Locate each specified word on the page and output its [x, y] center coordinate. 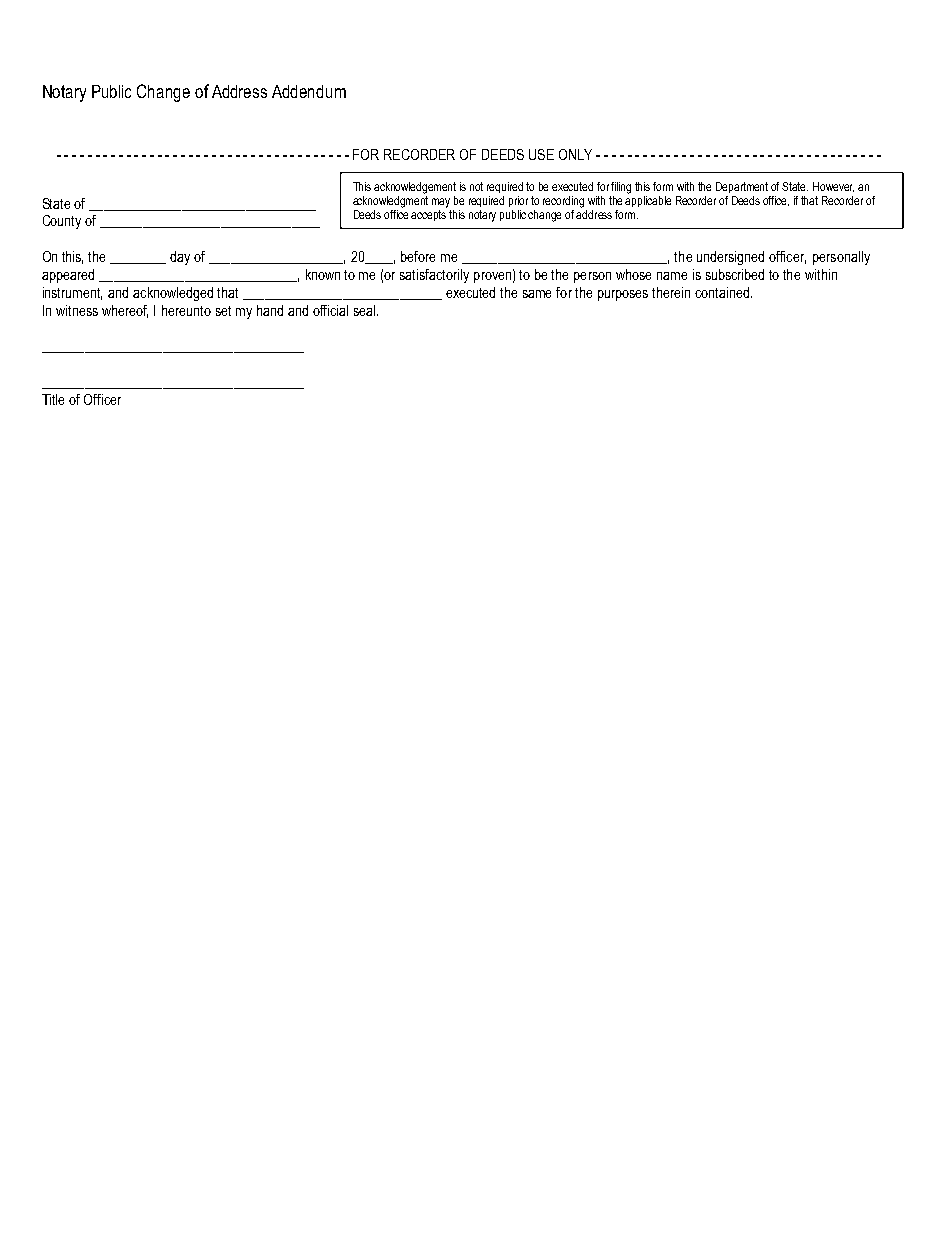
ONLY [575, 154]
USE [541, 154]
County [62, 222]
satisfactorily [434, 276]
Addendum [309, 91]
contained [723, 292]
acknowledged [173, 294]
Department [742, 187]
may [441, 203]
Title [53, 399]
